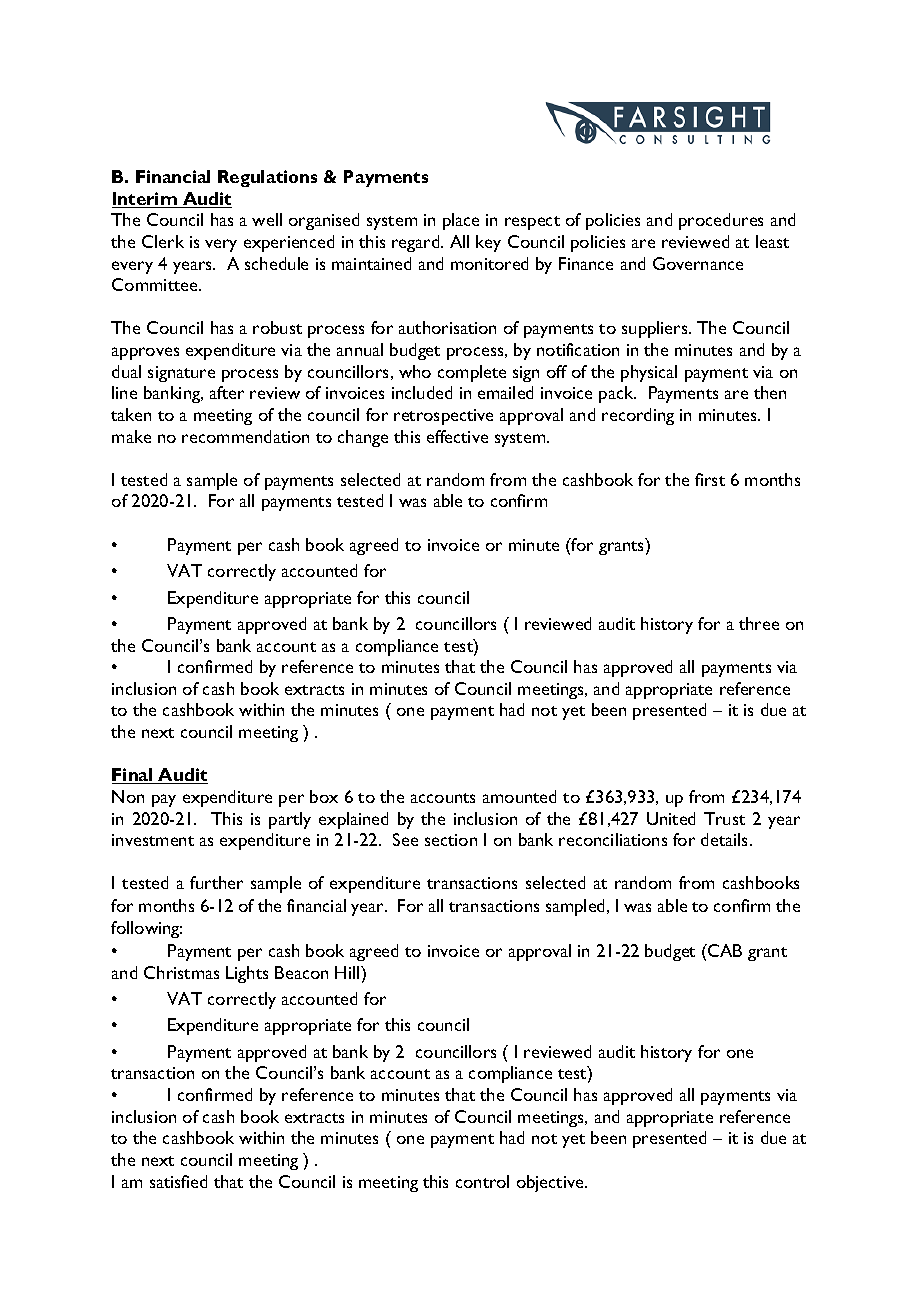 This document has width=924, height=1308. What do you see at coordinates (721, 221) in the document?
I see `procedures` at bounding box center [721, 221].
